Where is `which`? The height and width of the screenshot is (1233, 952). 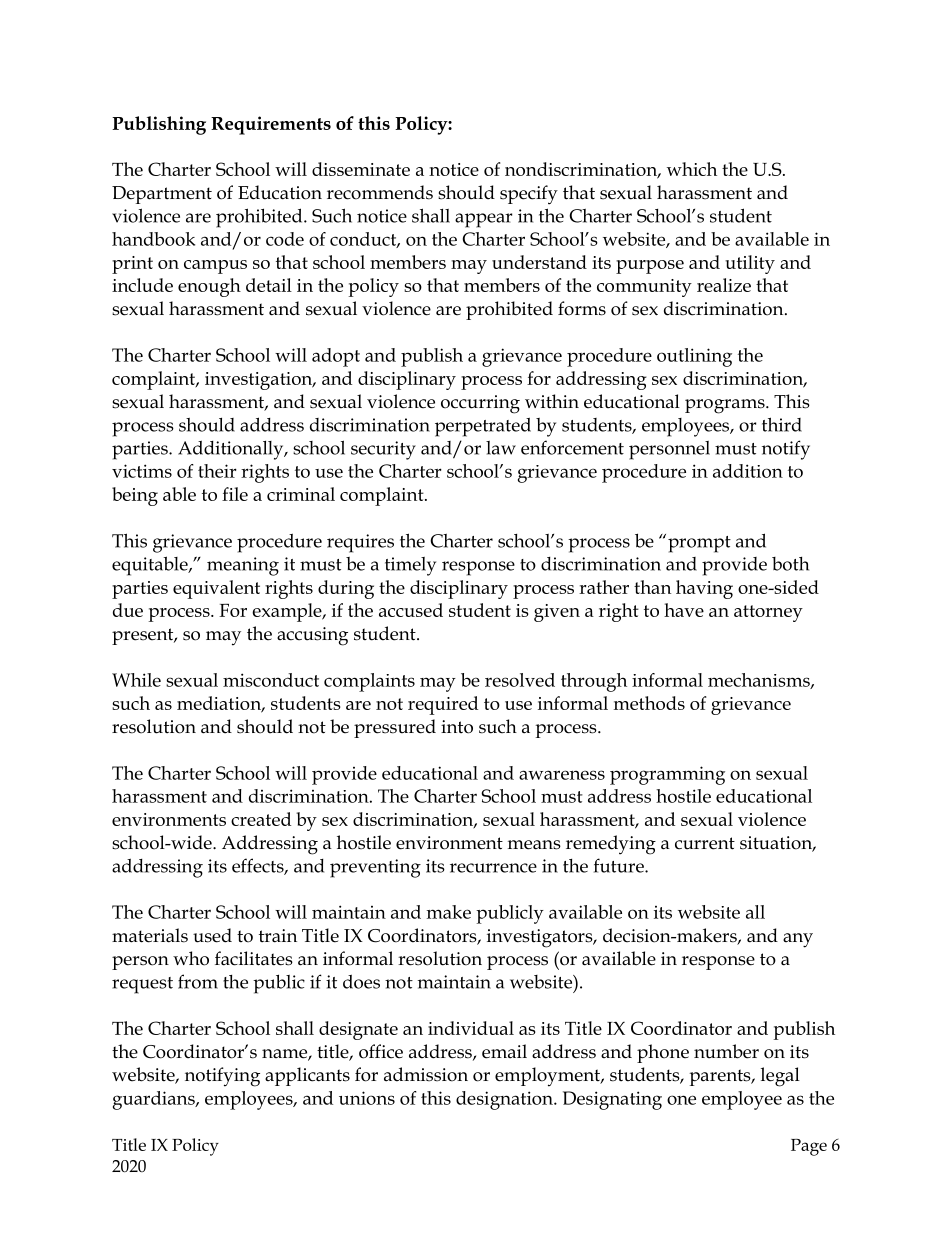
which is located at coordinates (692, 169).
